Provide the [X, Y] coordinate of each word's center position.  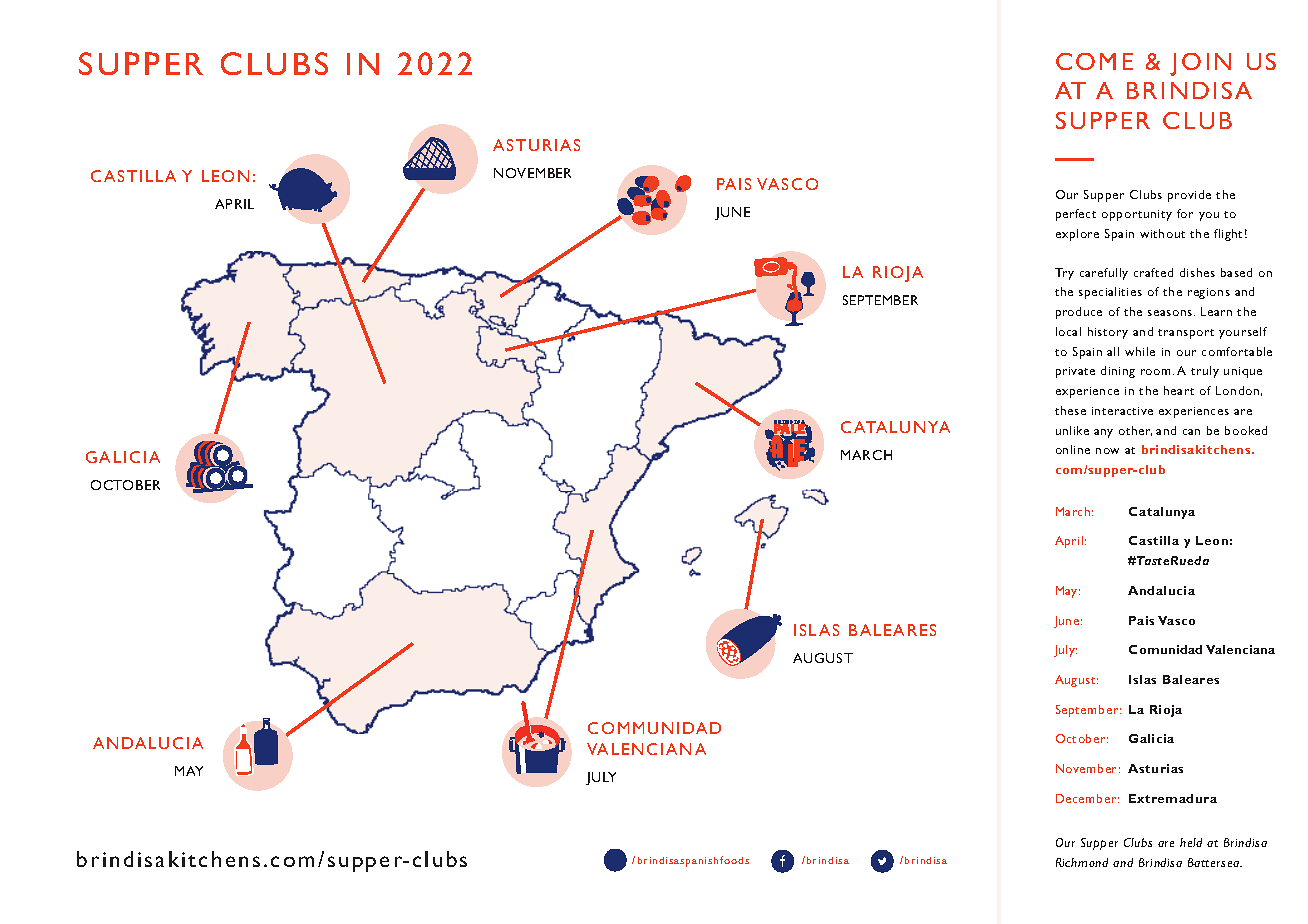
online [1073, 449]
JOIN [1200, 64]
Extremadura [1173, 798]
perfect [1076, 215]
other [1135, 431]
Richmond [1082, 862]
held [1191, 842]
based [1236, 272]
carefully [1104, 274]
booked [1246, 430]
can [1191, 432]
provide [1189, 196]
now [1107, 451]
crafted [1153, 272]
